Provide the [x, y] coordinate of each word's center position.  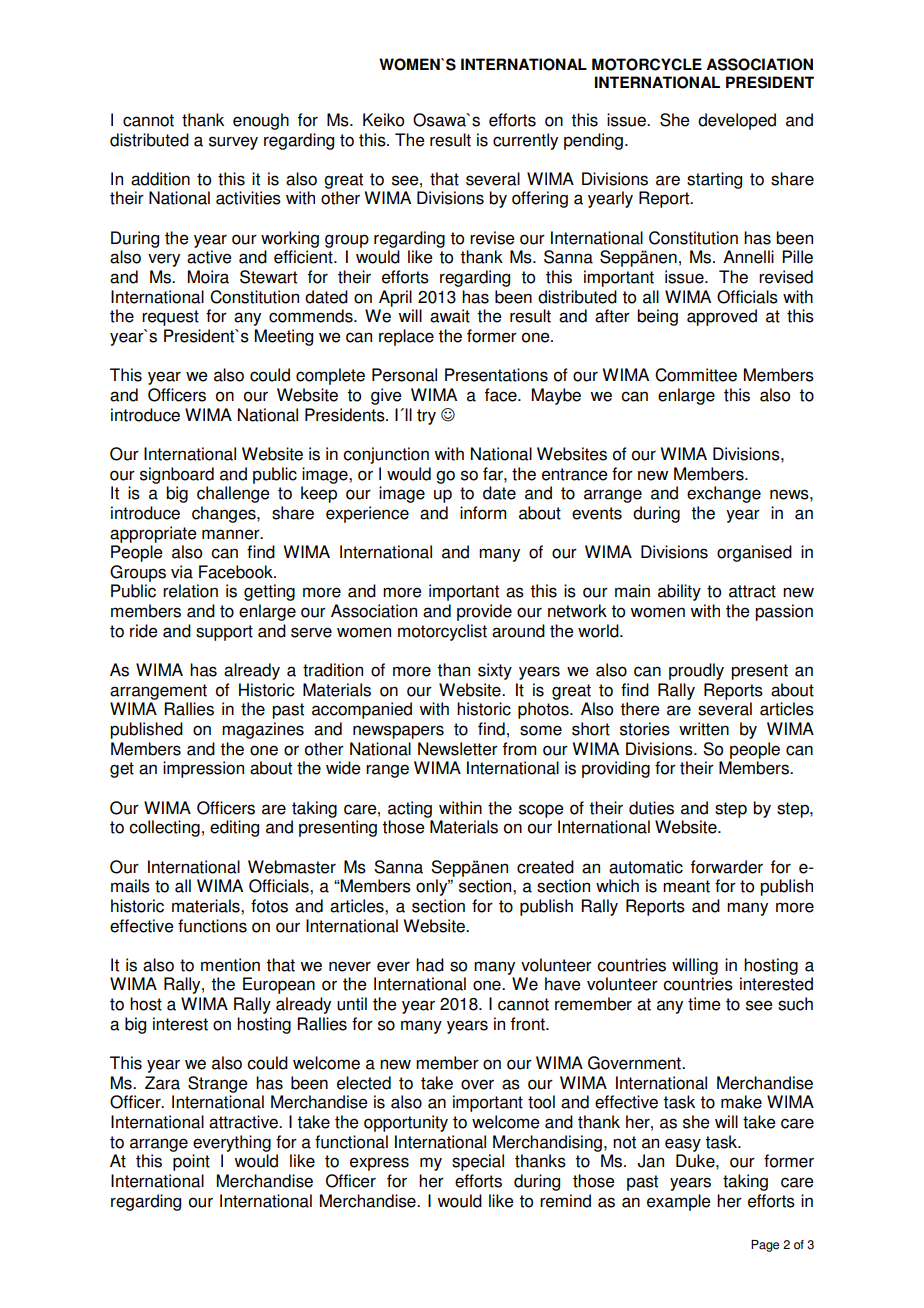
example [679, 1202]
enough [261, 121]
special [478, 1162]
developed [737, 121]
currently [525, 141]
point [191, 1162]
